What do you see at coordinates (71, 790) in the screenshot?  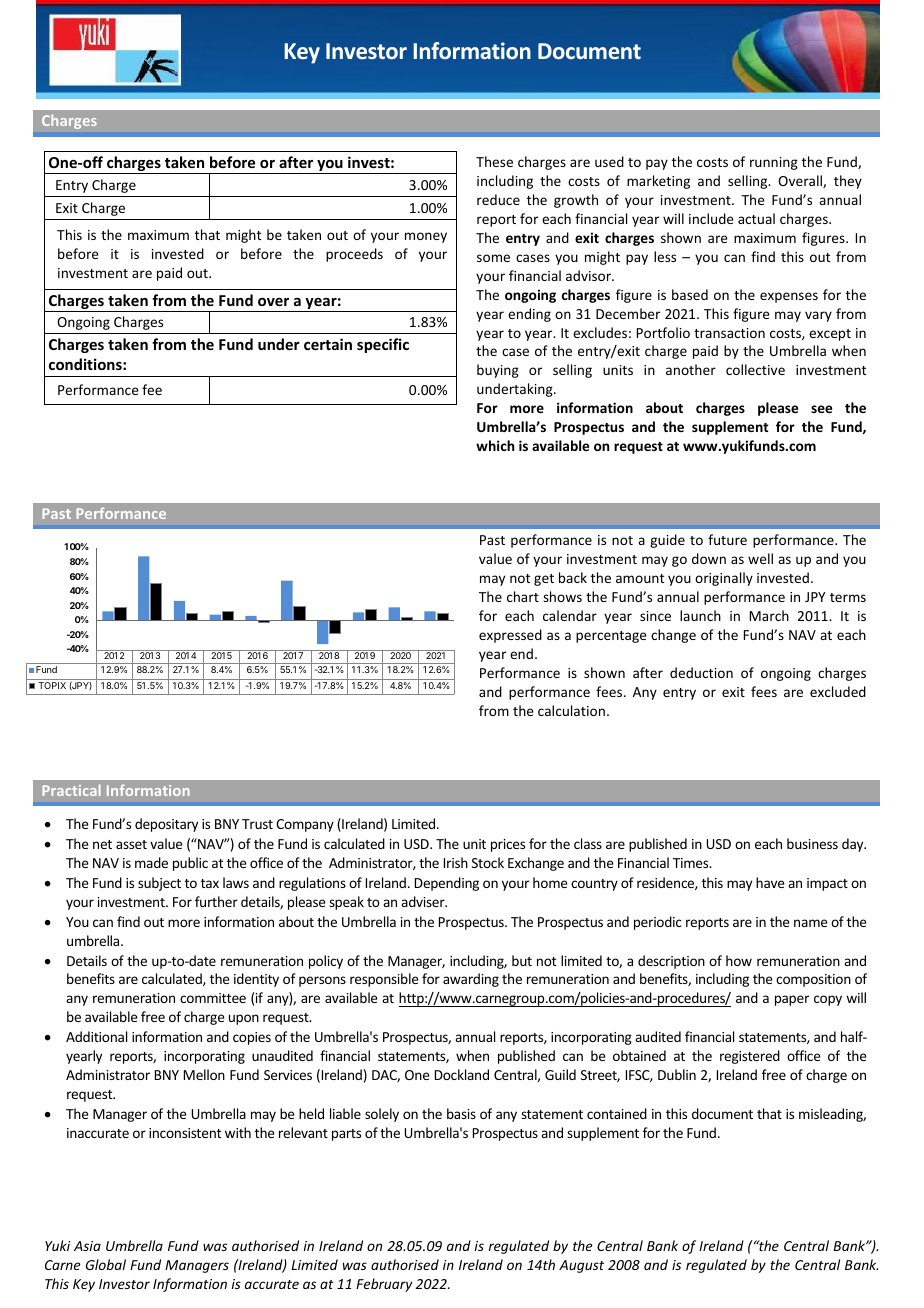 I see `Practical` at bounding box center [71, 790].
